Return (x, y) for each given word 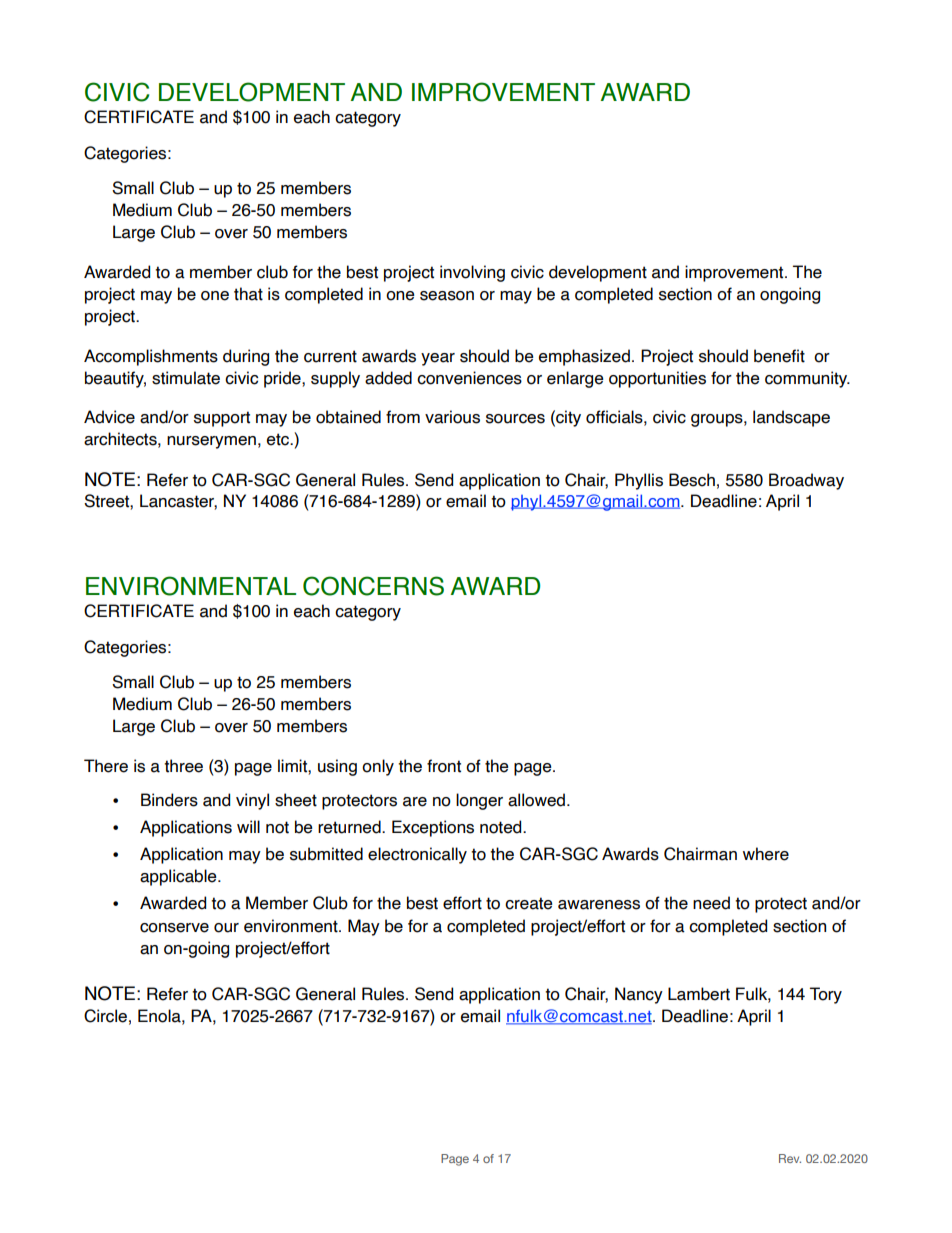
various (452, 417)
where (766, 854)
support (222, 419)
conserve (174, 928)
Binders (169, 800)
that (248, 294)
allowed (536, 800)
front (444, 766)
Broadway (806, 481)
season (447, 296)
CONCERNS (373, 586)
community (807, 379)
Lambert (699, 994)
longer (479, 801)
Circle (105, 1016)
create (529, 903)
